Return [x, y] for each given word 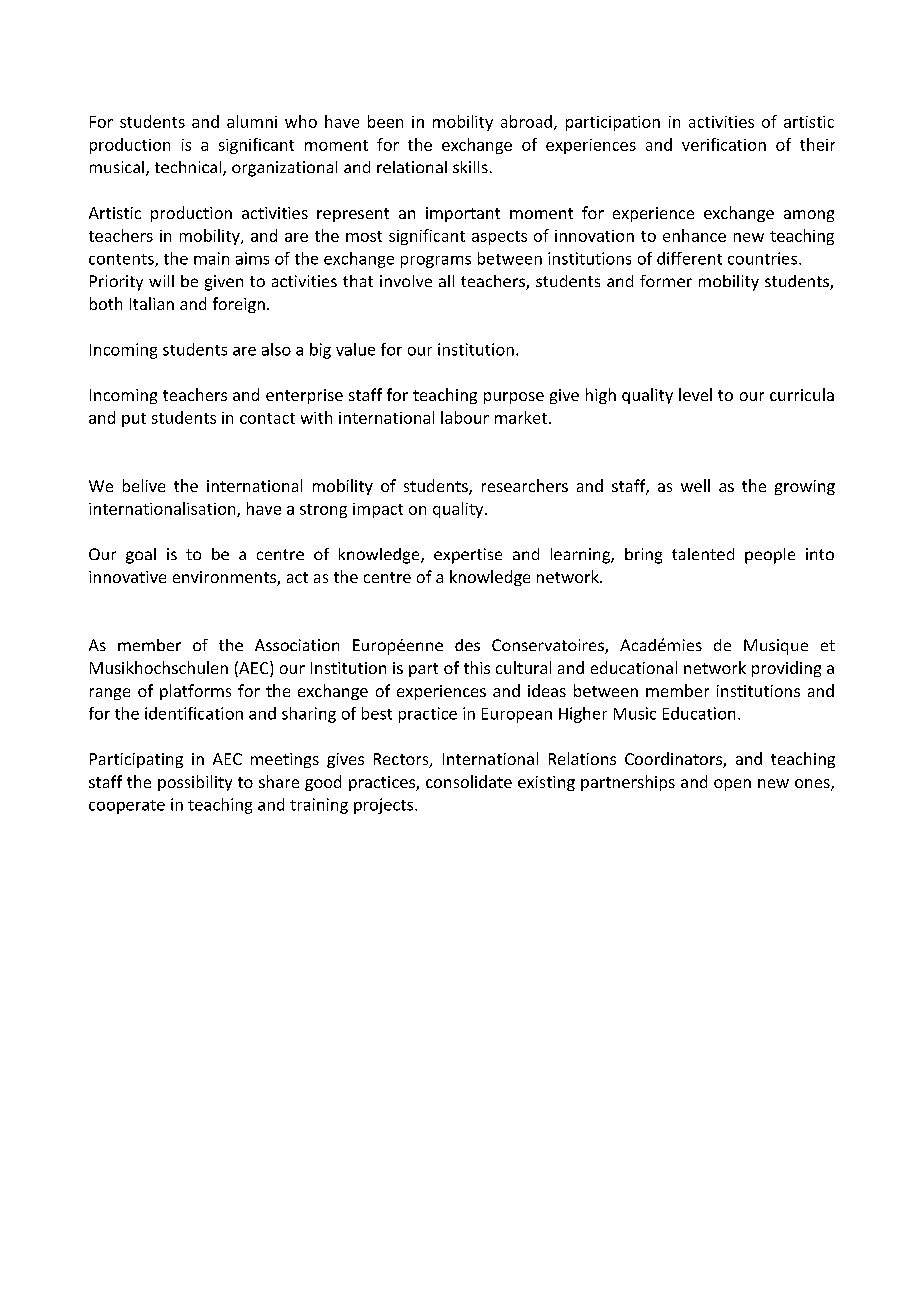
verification [724, 144]
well [695, 485]
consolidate [469, 781]
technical [189, 168]
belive [144, 485]
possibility [195, 783]
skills [470, 167]
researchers [525, 485]
